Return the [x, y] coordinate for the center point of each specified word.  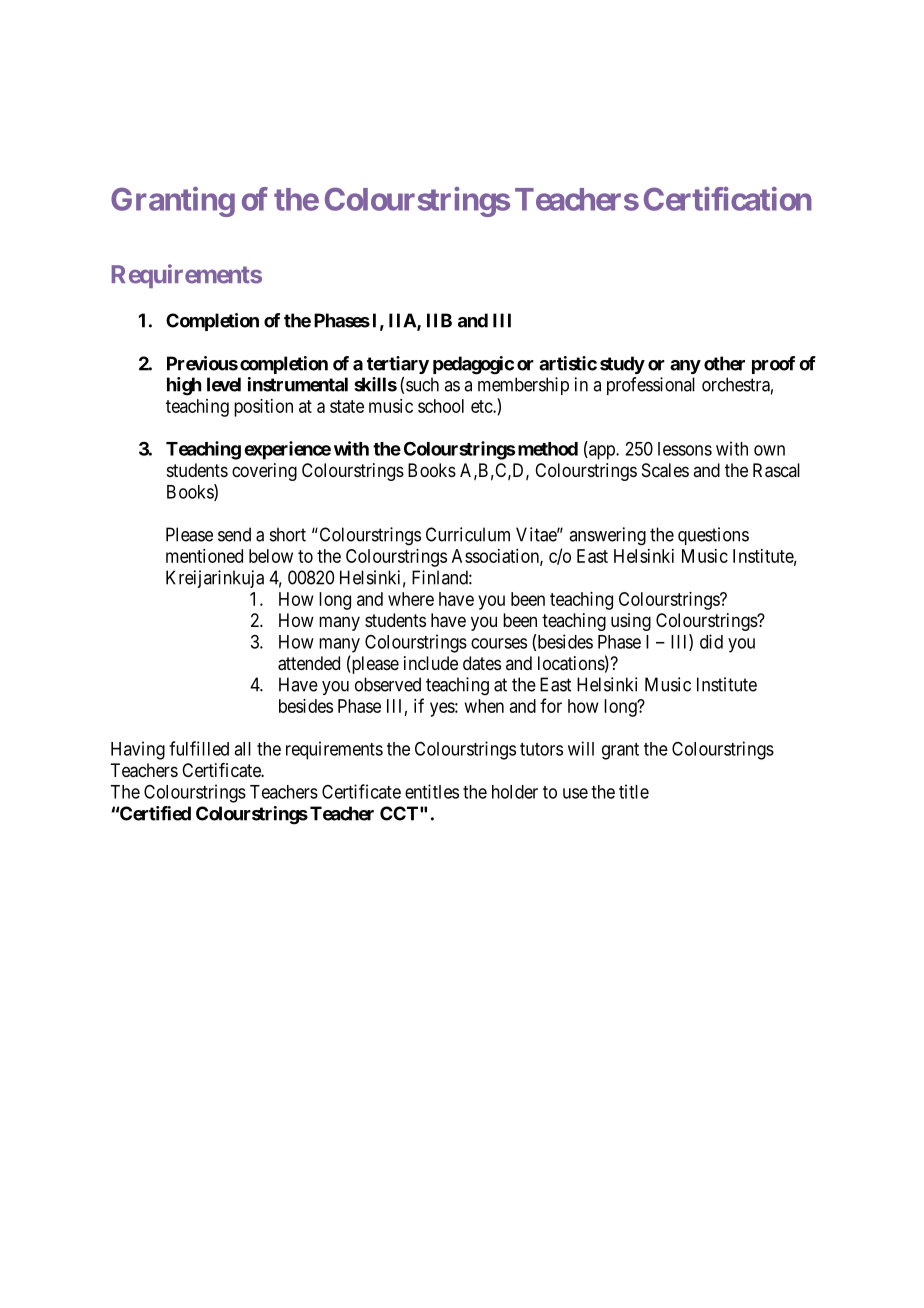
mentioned [204, 556]
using [631, 622]
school [441, 406]
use [575, 793]
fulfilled [199, 748]
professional [651, 386]
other [724, 363]
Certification [728, 199]
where [411, 599]
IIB [439, 320]
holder [515, 792]
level [224, 384]
